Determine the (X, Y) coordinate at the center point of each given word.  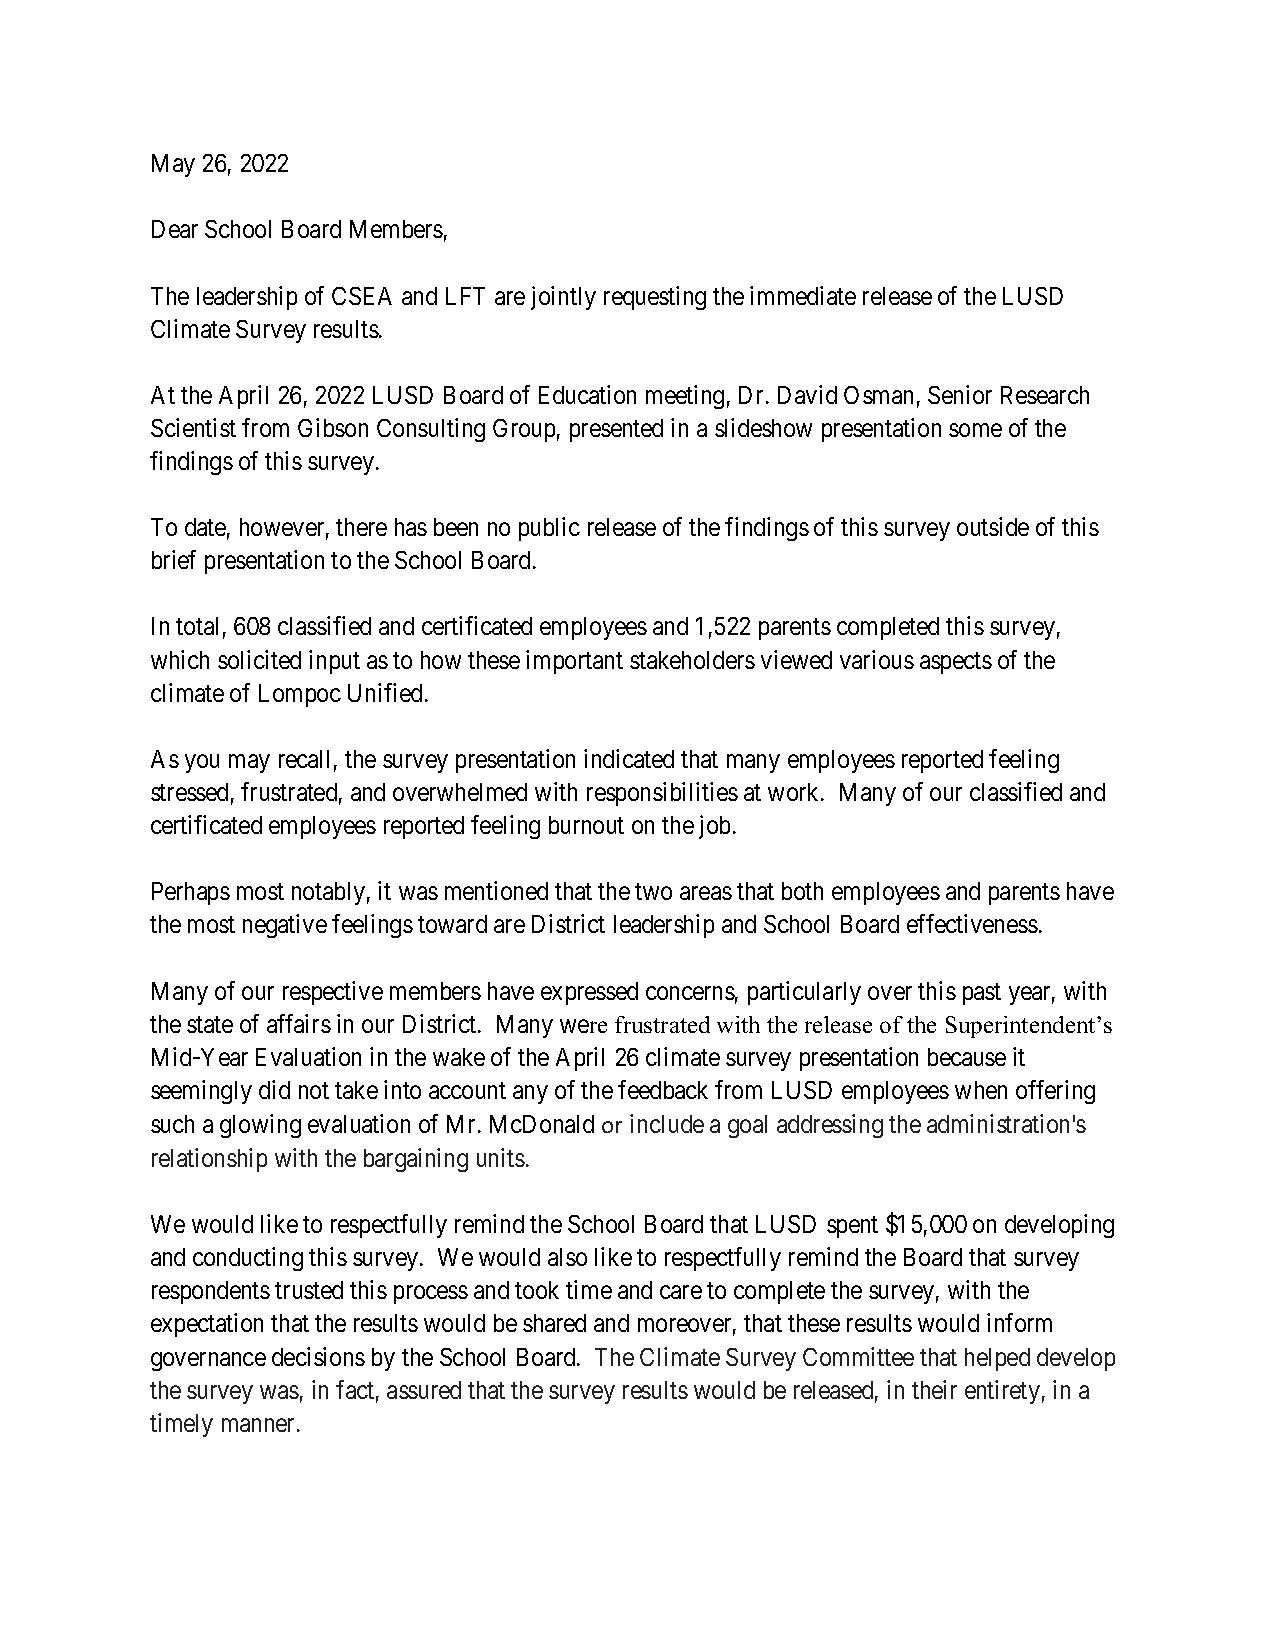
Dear (175, 229)
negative (285, 926)
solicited (259, 659)
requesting (655, 298)
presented (616, 430)
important (574, 662)
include (667, 1123)
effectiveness (972, 923)
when (981, 1090)
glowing (260, 1126)
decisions (318, 1356)
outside (993, 526)
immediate (803, 295)
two (653, 892)
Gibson (333, 427)
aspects (956, 663)
